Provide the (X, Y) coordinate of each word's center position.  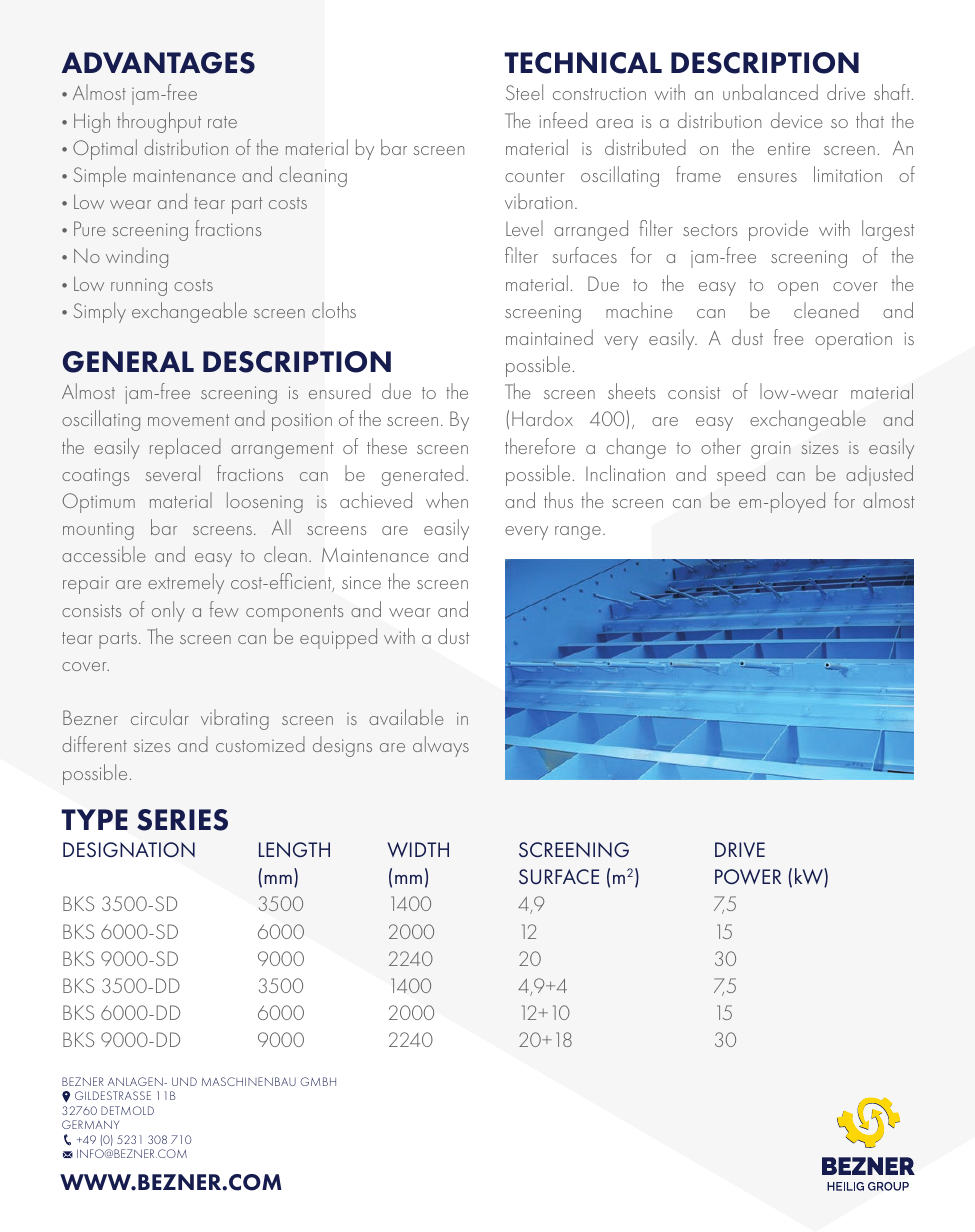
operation (853, 341)
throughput (159, 122)
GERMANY (90, 1124)
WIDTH (418, 849)
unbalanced (770, 92)
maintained (549, 337)
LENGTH (294, 849)
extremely (186, 583)
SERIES (182, 820)
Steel (524, 92)
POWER (748, 877)
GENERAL (128, 362)
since (361, 582)
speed (741, 475)
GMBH (318, 1081)
